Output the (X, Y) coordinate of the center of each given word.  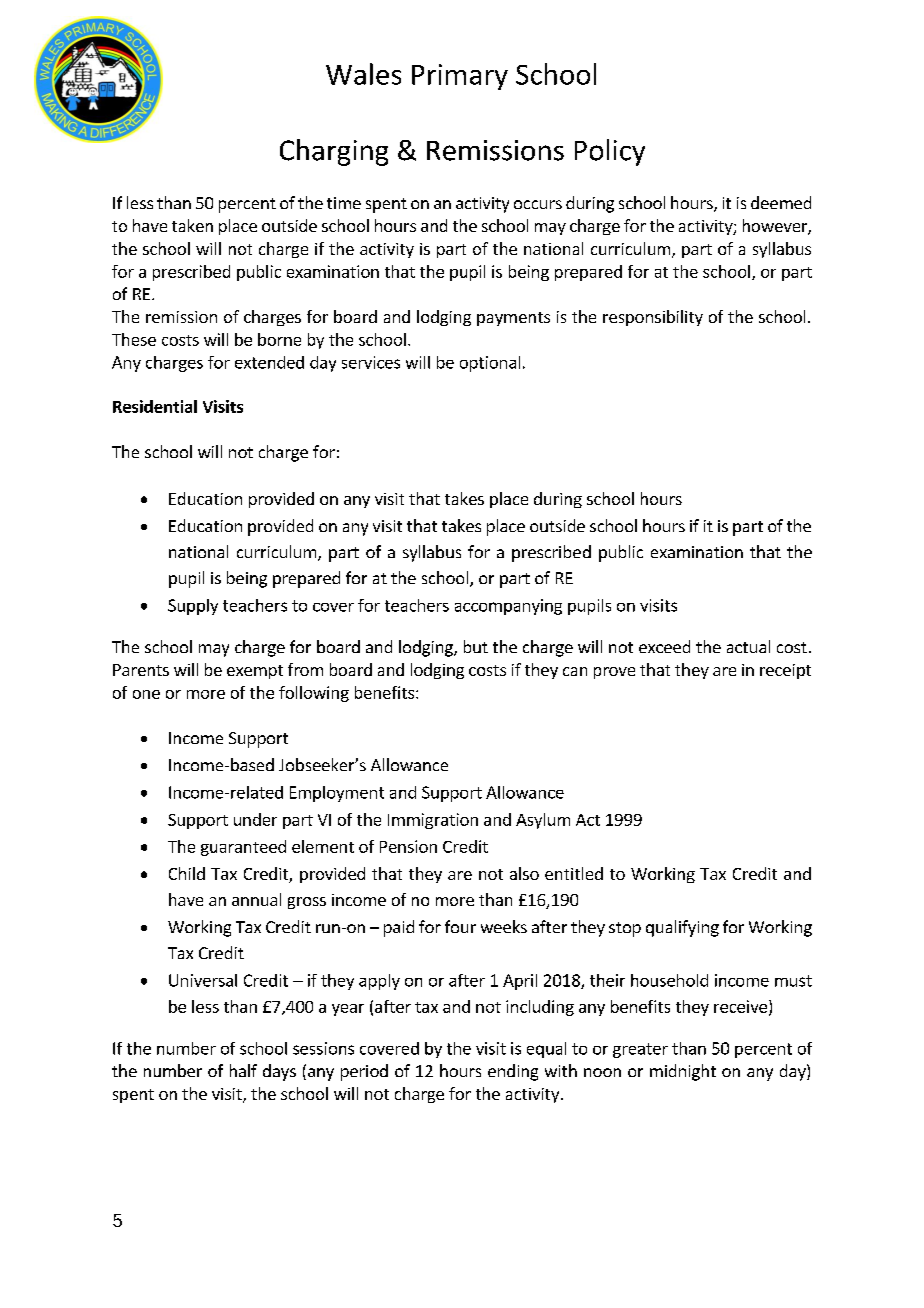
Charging (334, 152)
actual (748, 646)
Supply (193, 607)
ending (513, 1072)
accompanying (508, 607)
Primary (460, 77)
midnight (683, 1072)
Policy (610, 152)
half (243, 1070)
